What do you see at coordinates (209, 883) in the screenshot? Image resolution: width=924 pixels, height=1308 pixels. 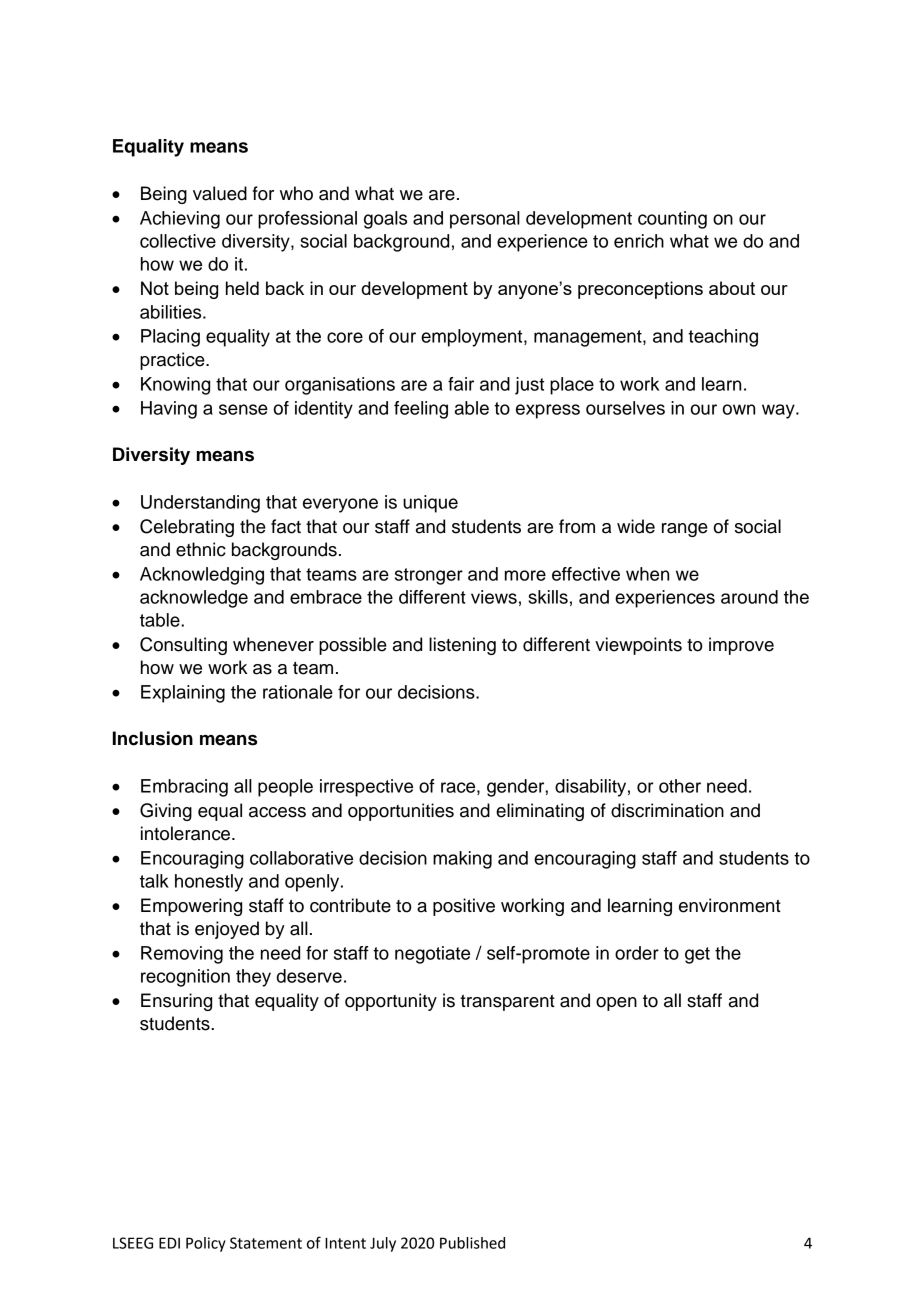 I see `honestly` at bounding box center [209, 883].
